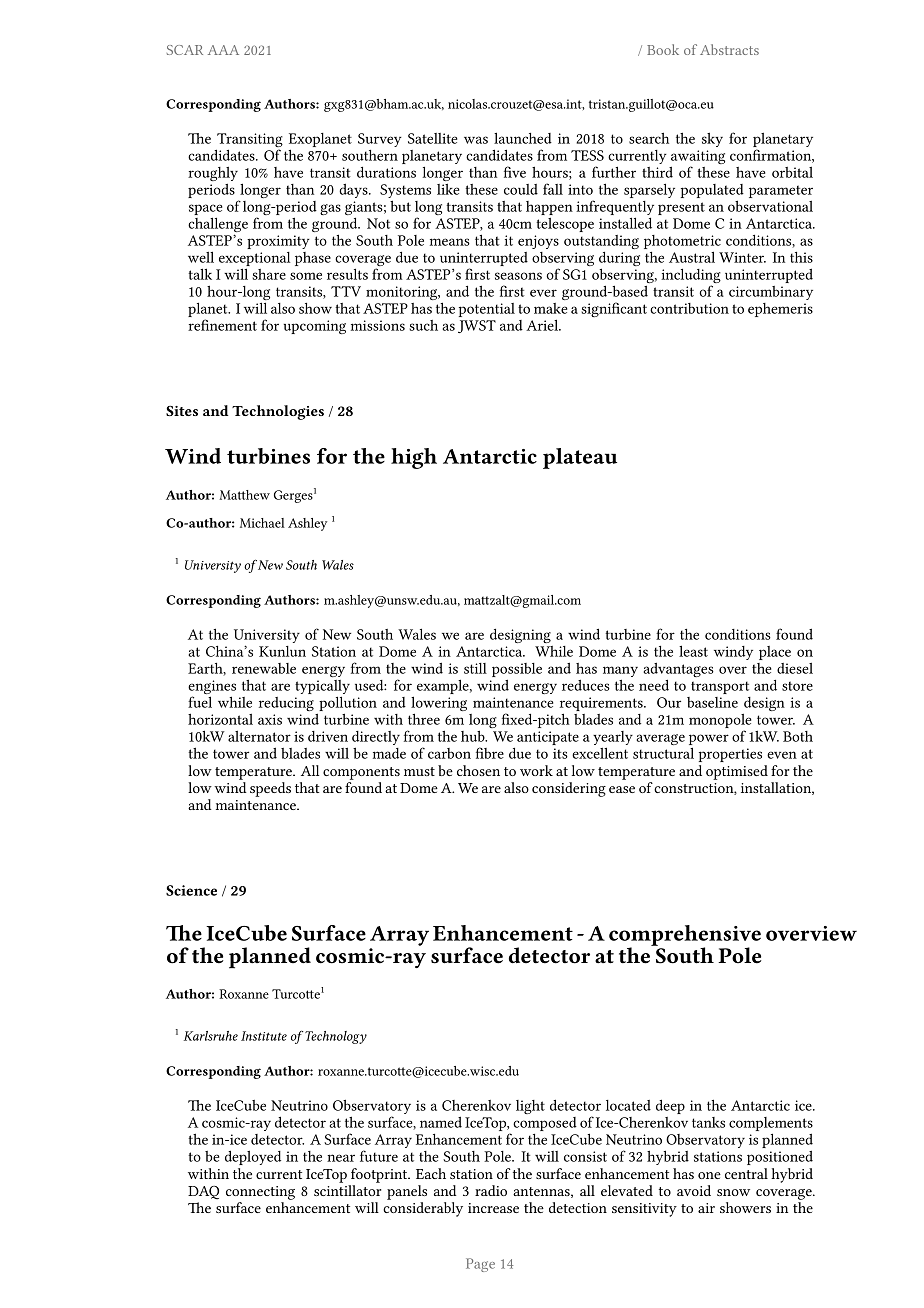  Describe the element at coordinates (264, 668) in the screenshot. I see `renewable` at that location.
